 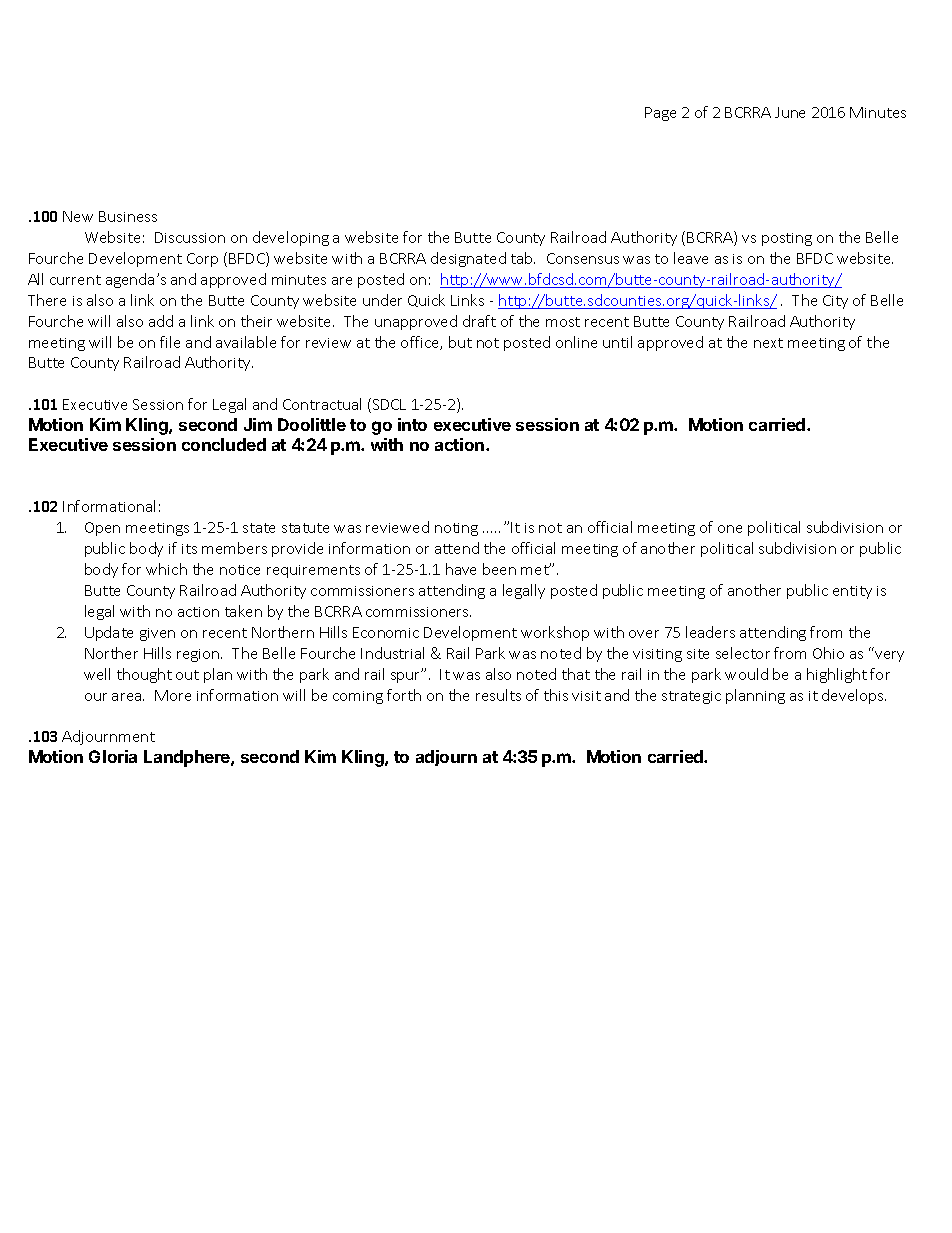 What do you see at coordinates (710, 632) in the screenshot?
I see `leaders` at bounding box center [710, 632].
